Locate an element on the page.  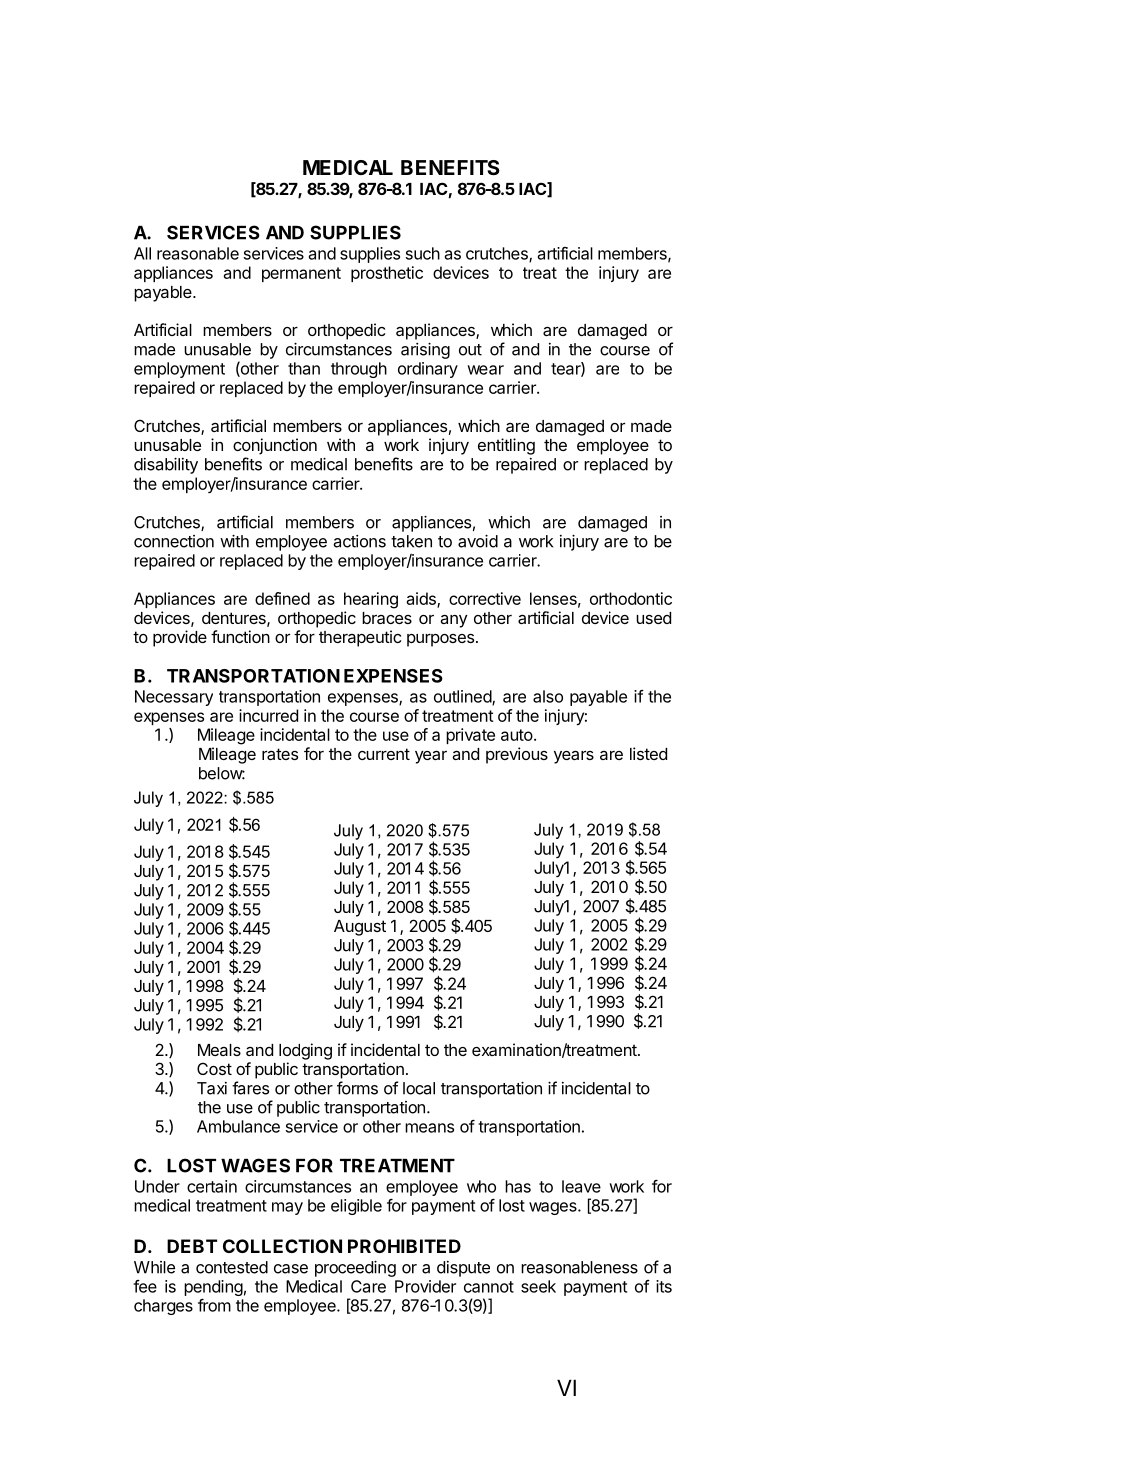
current is located at coordinates (384, 754).
